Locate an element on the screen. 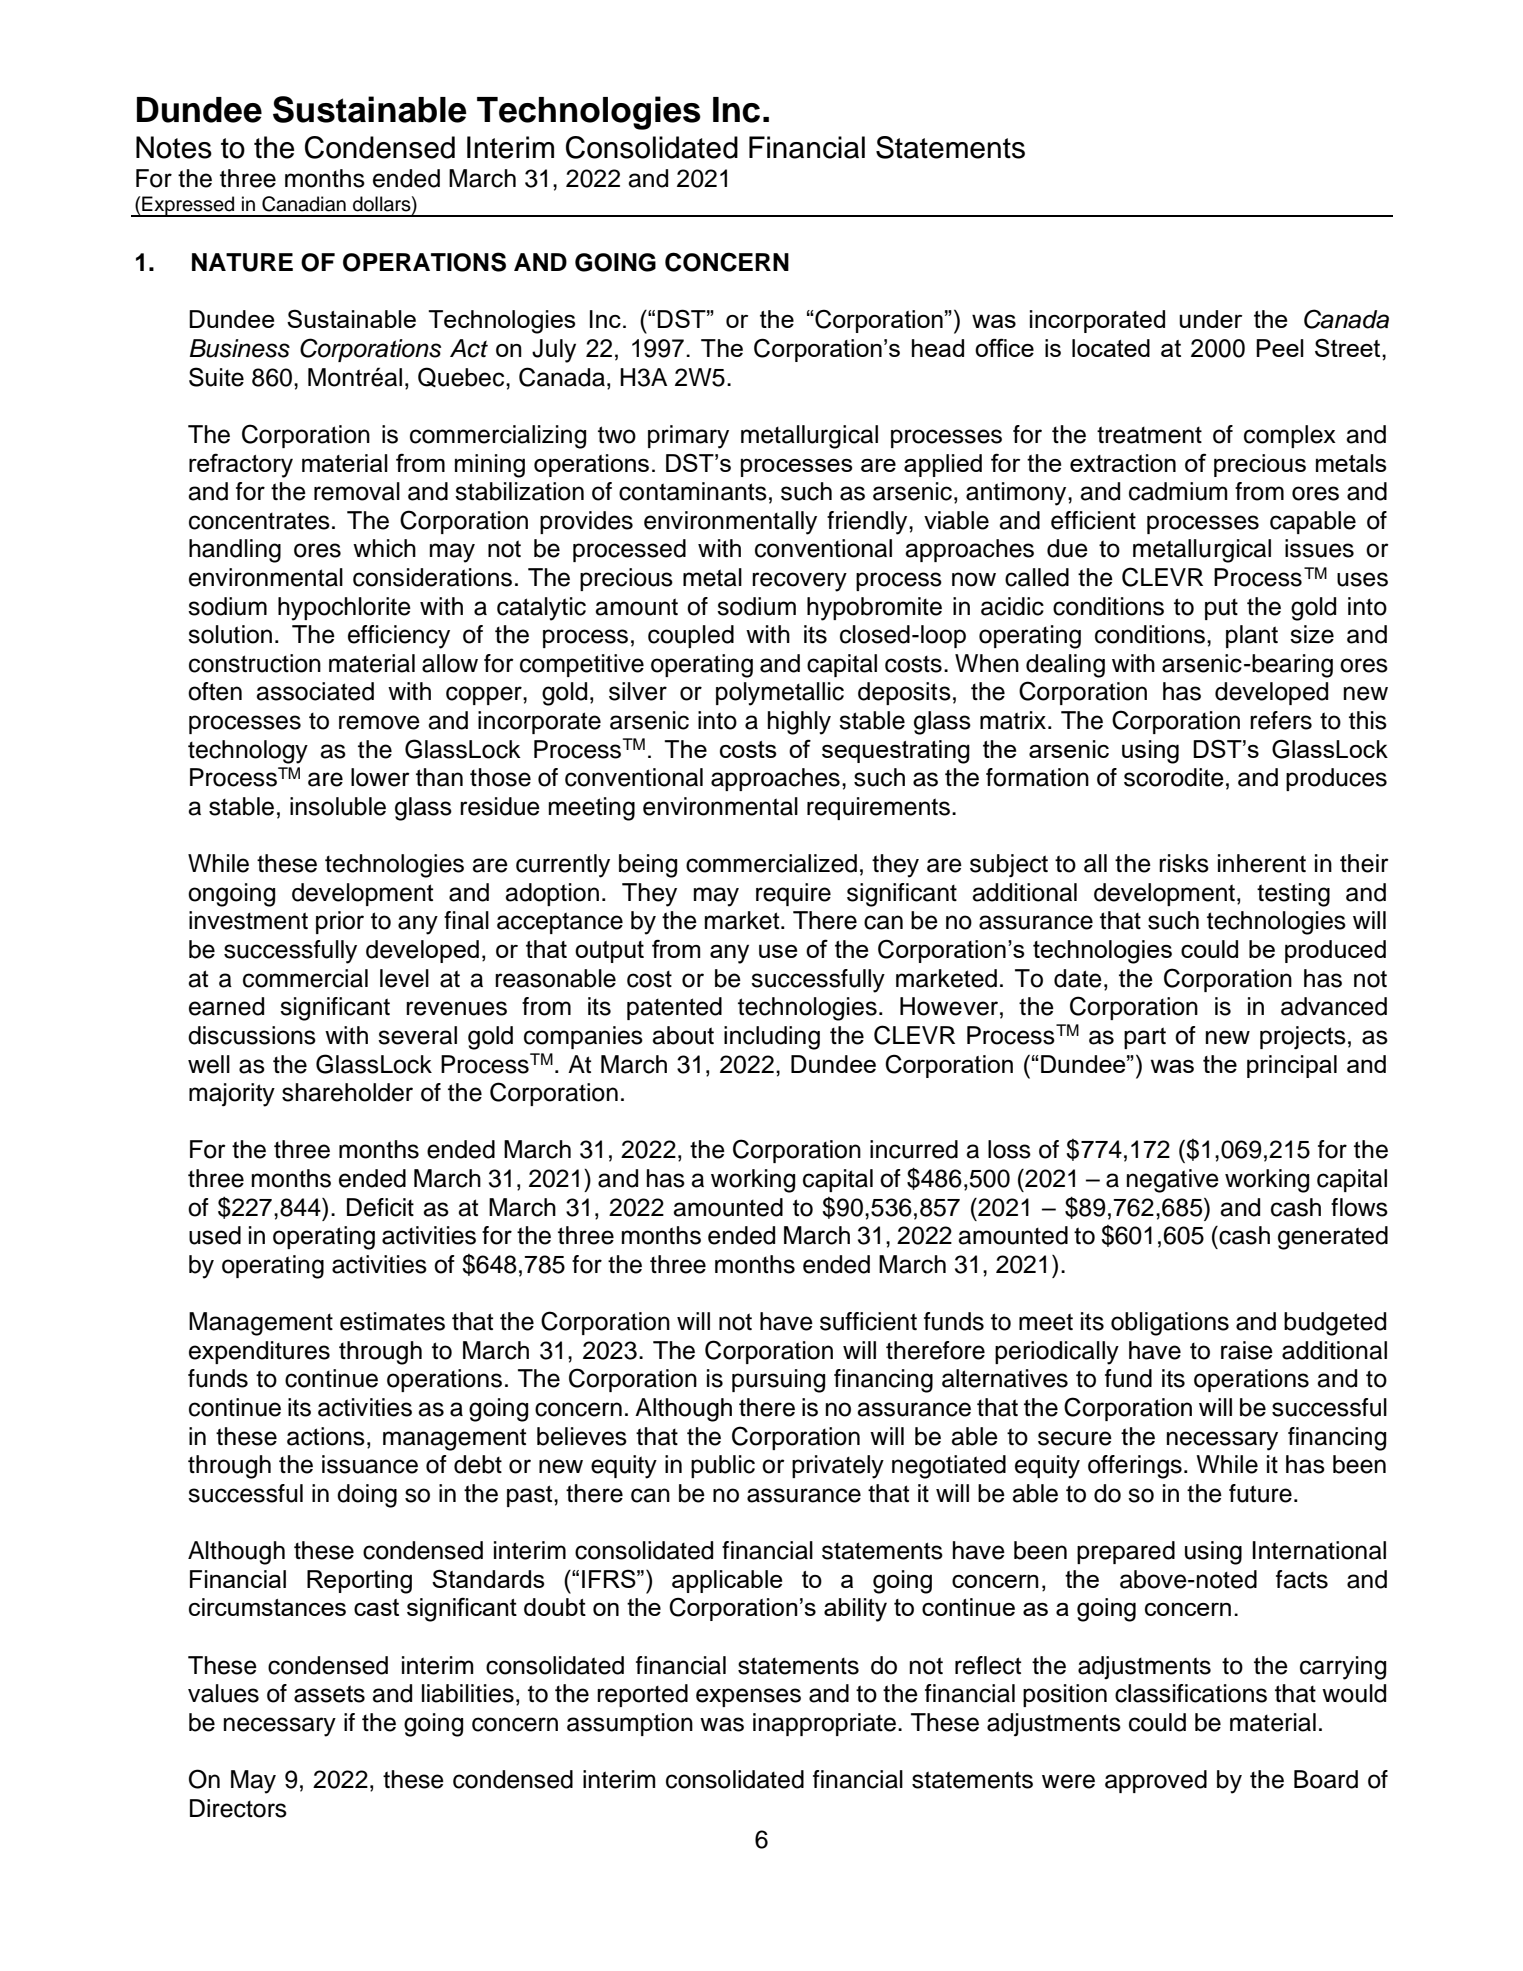 This screenshot has height=1971, width=1523. inherent is located at coordinates (1262, 863).
